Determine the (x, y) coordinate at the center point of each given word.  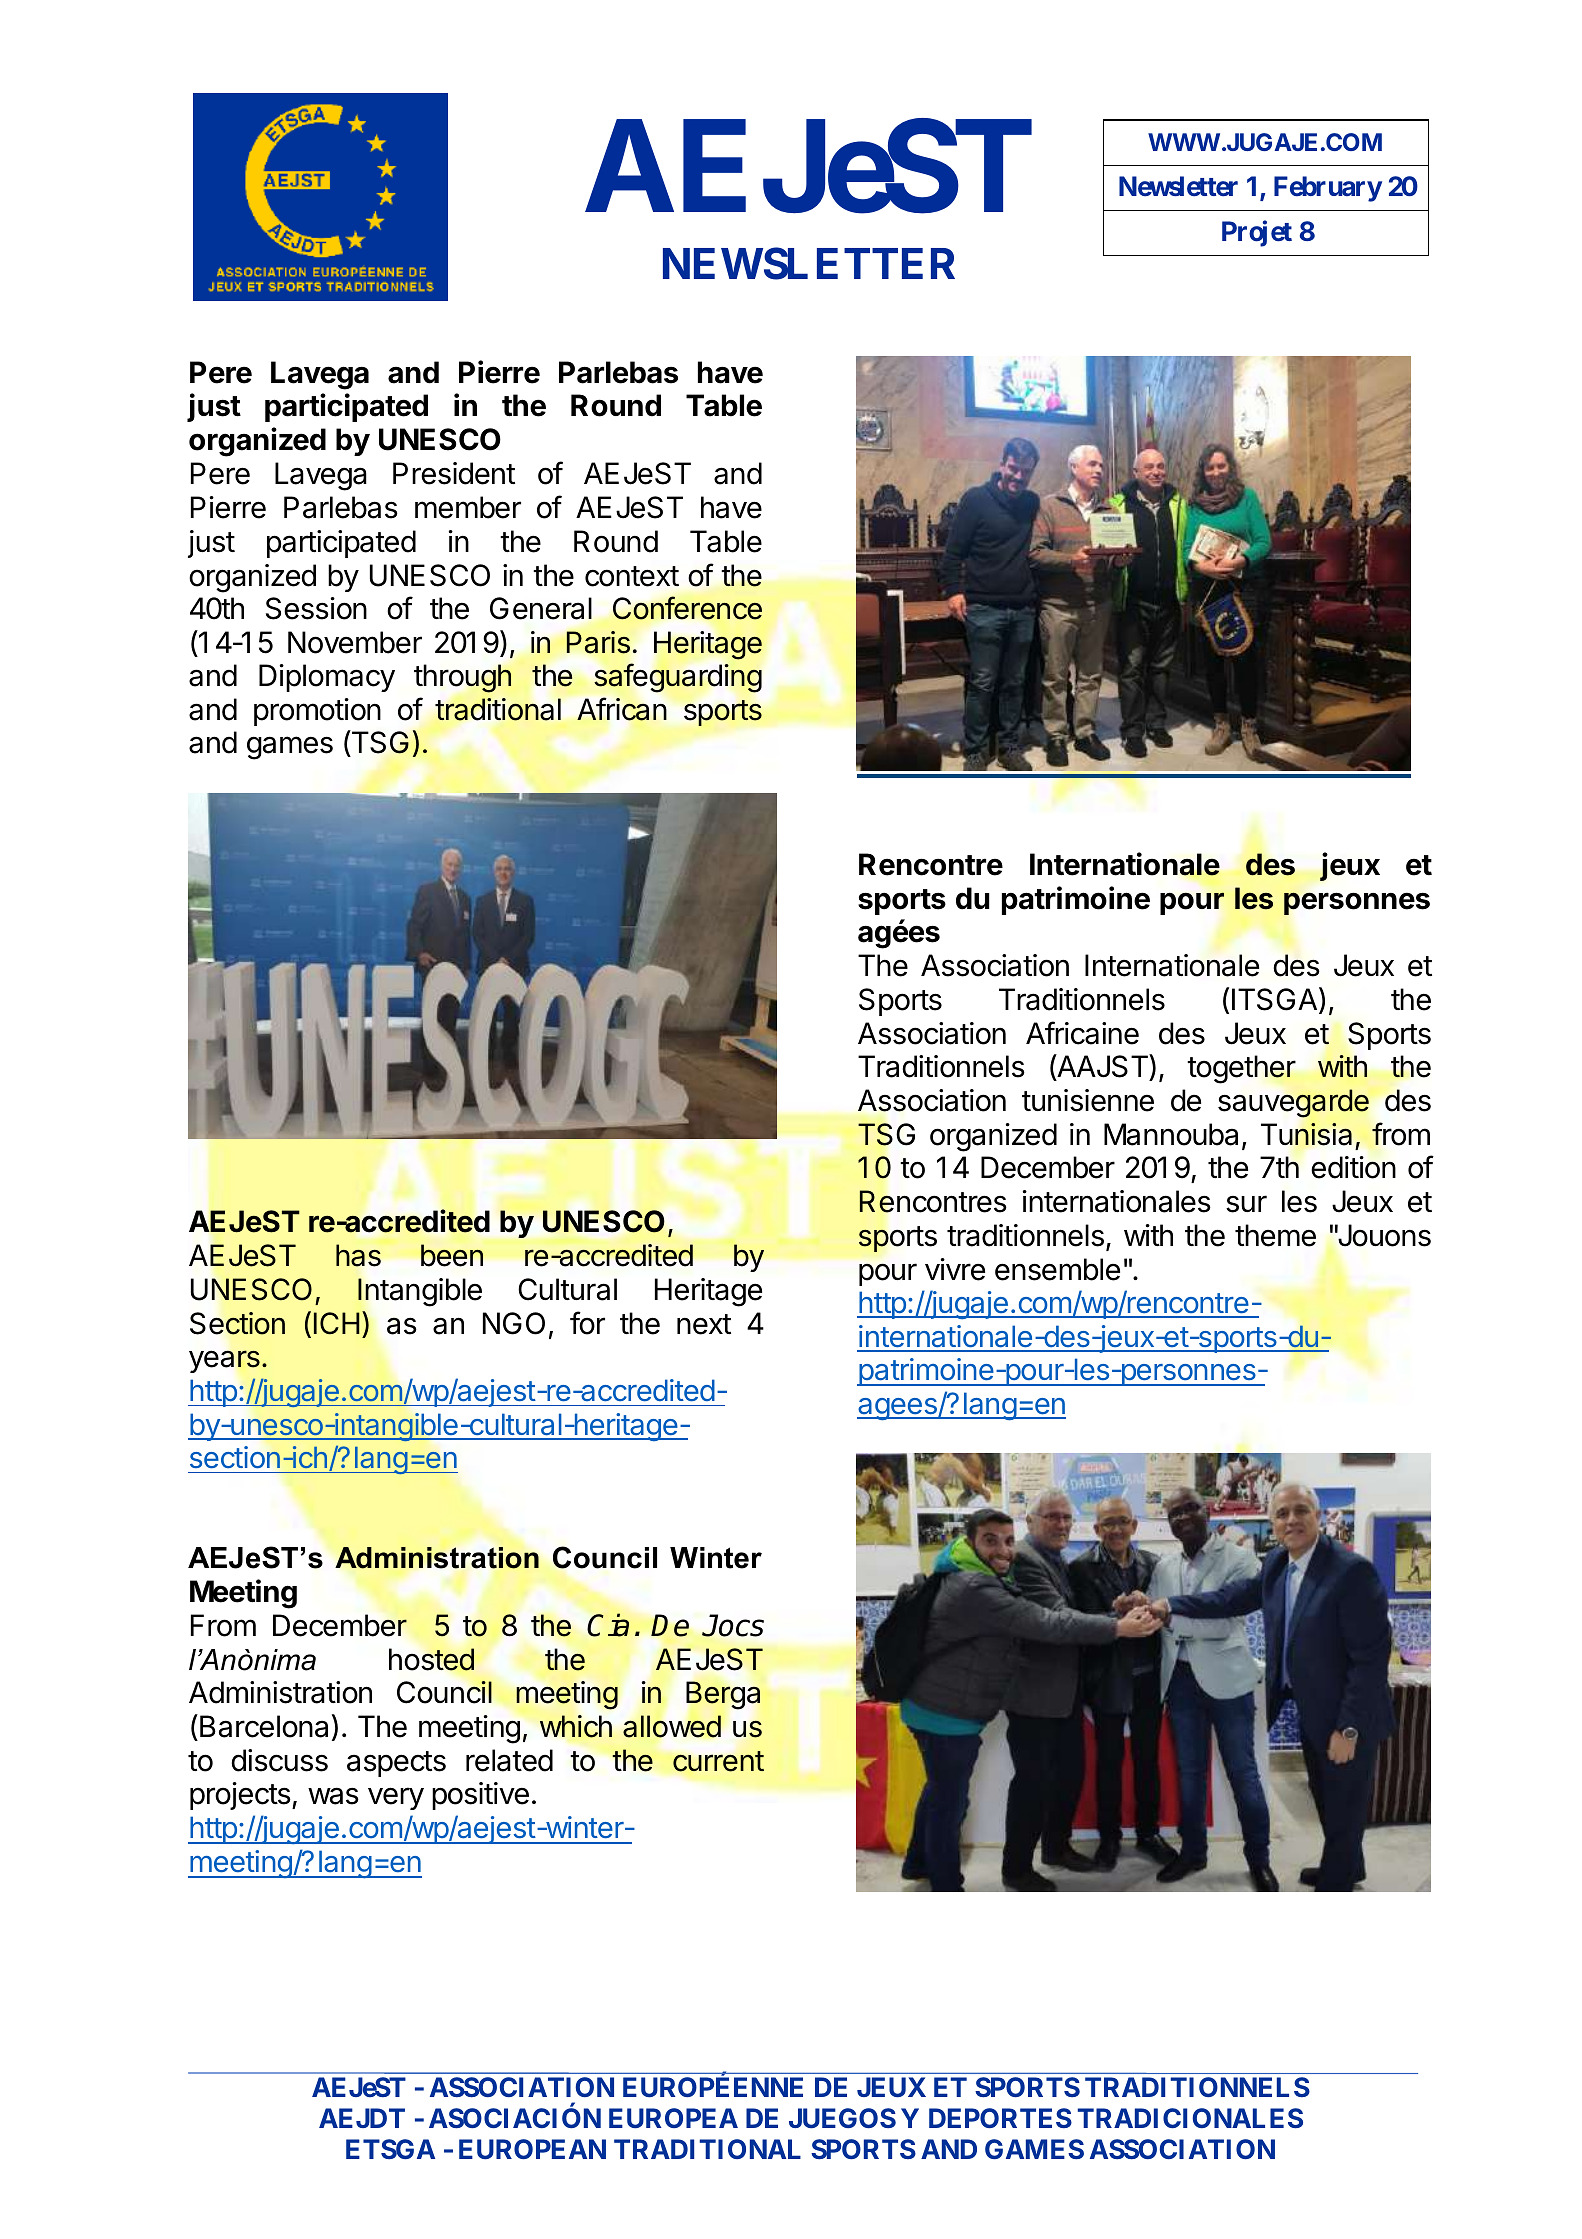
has (358, 1255)
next (704, 1324)
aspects (396, 1764)
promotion (317, 712)
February (1328, 189)
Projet (1257, 234)
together (1241, 1069)
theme (1275, 1235)
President (454, 473)
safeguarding (678, 678)
